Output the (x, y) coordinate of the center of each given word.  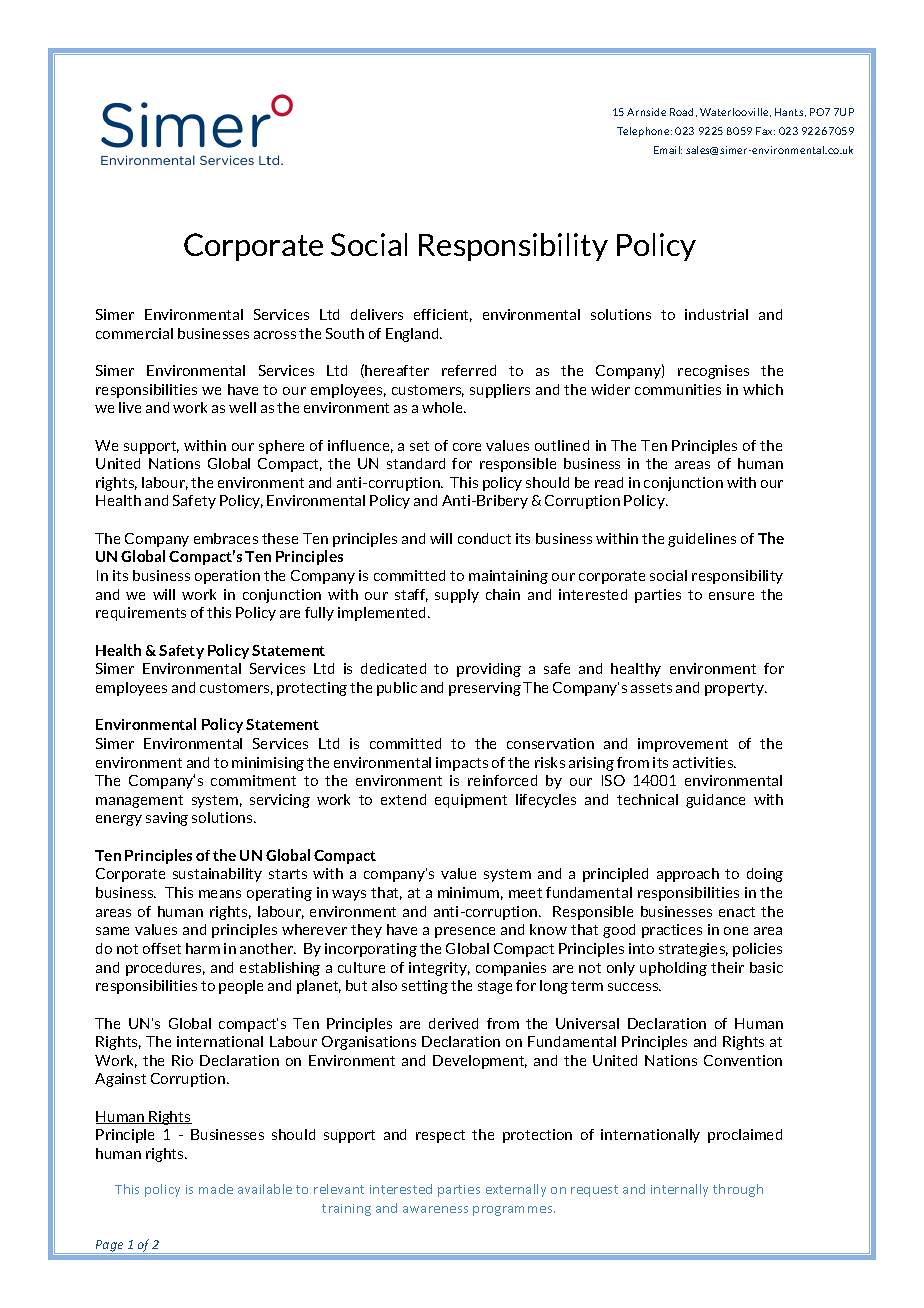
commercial (134, 333)
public (397, 689)
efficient (443, 315)
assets (651, 688)
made (216, 1189)
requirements (141, 614)
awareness (435, 1209)
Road (681, 112)
